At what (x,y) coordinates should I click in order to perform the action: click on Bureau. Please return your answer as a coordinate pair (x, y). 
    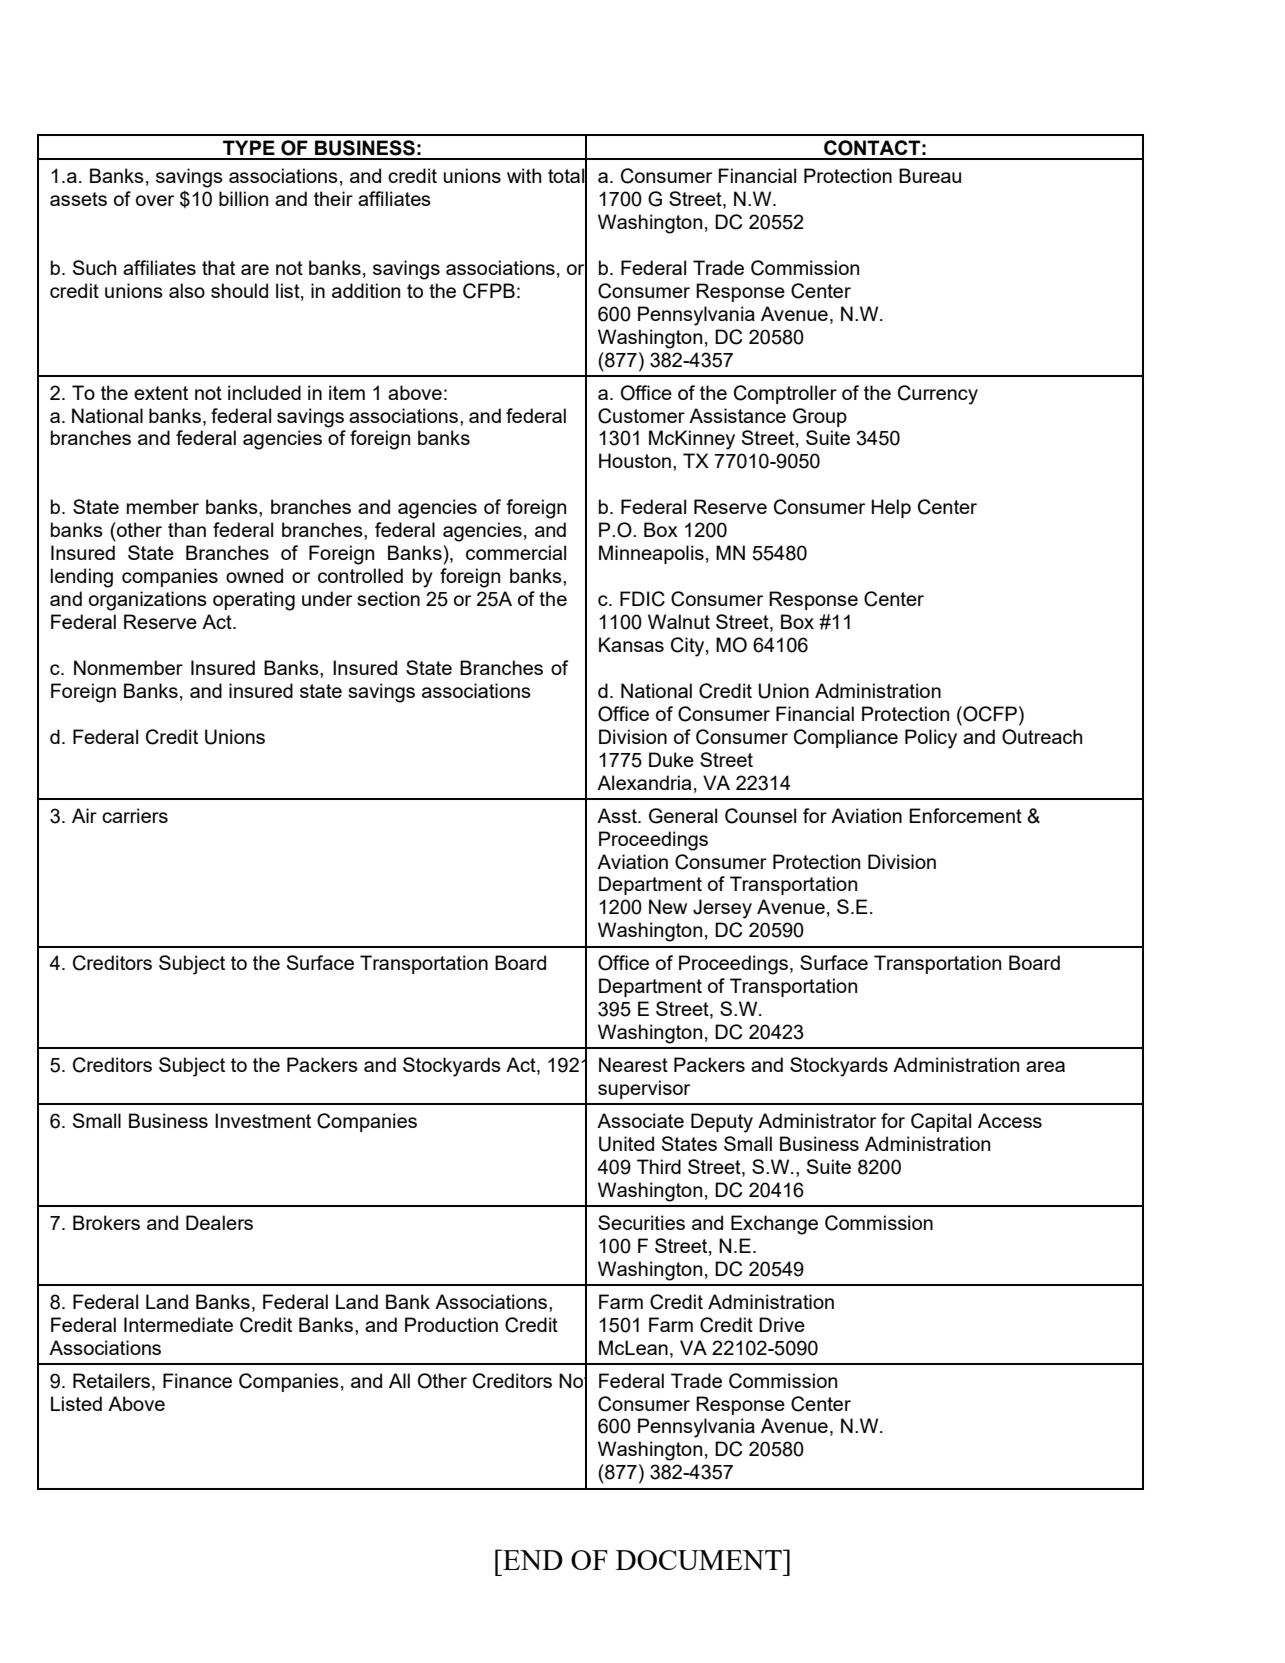
    Looking at the image, I should click on (930, 175).
